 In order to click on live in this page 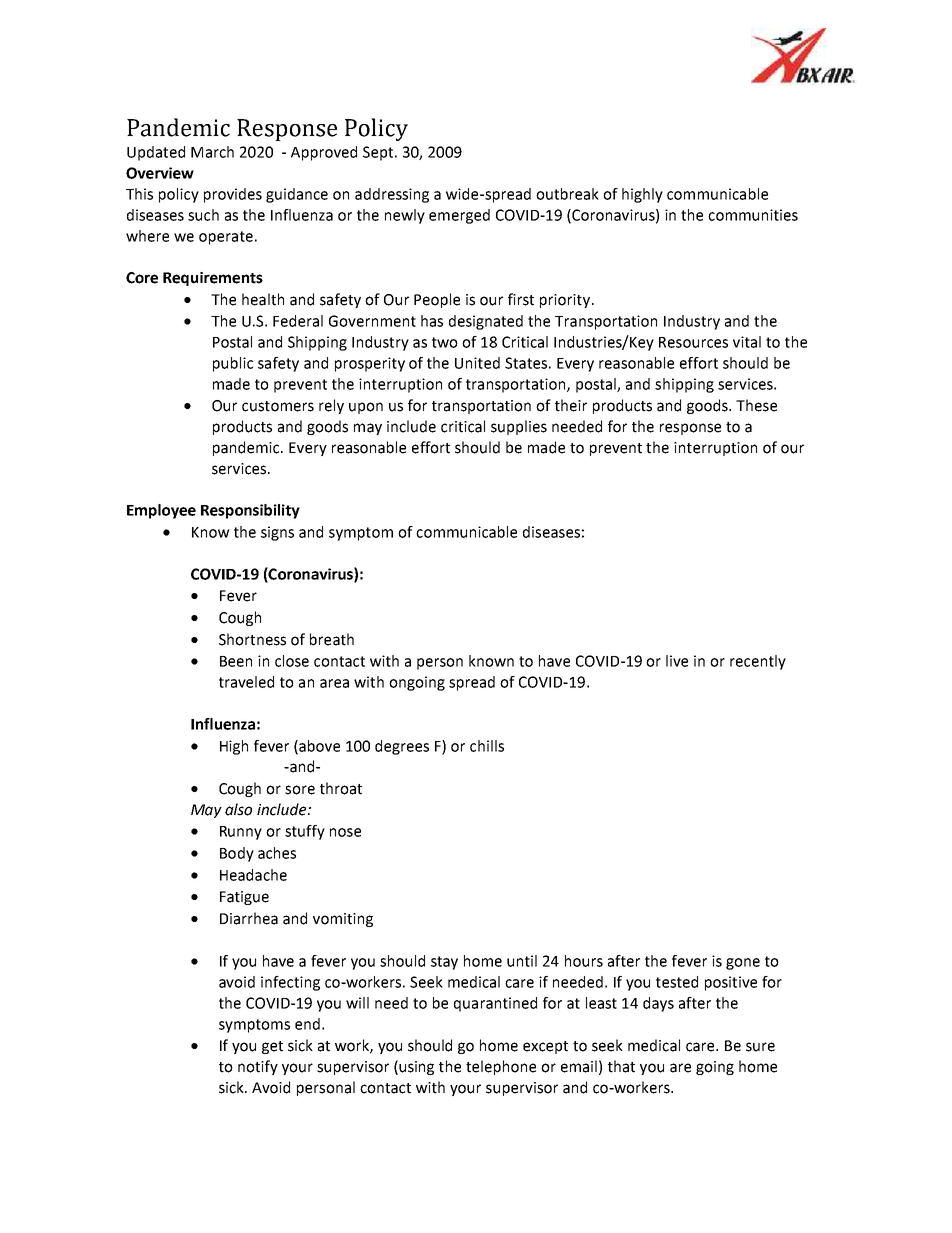, I will do `click(677, 661)`.
